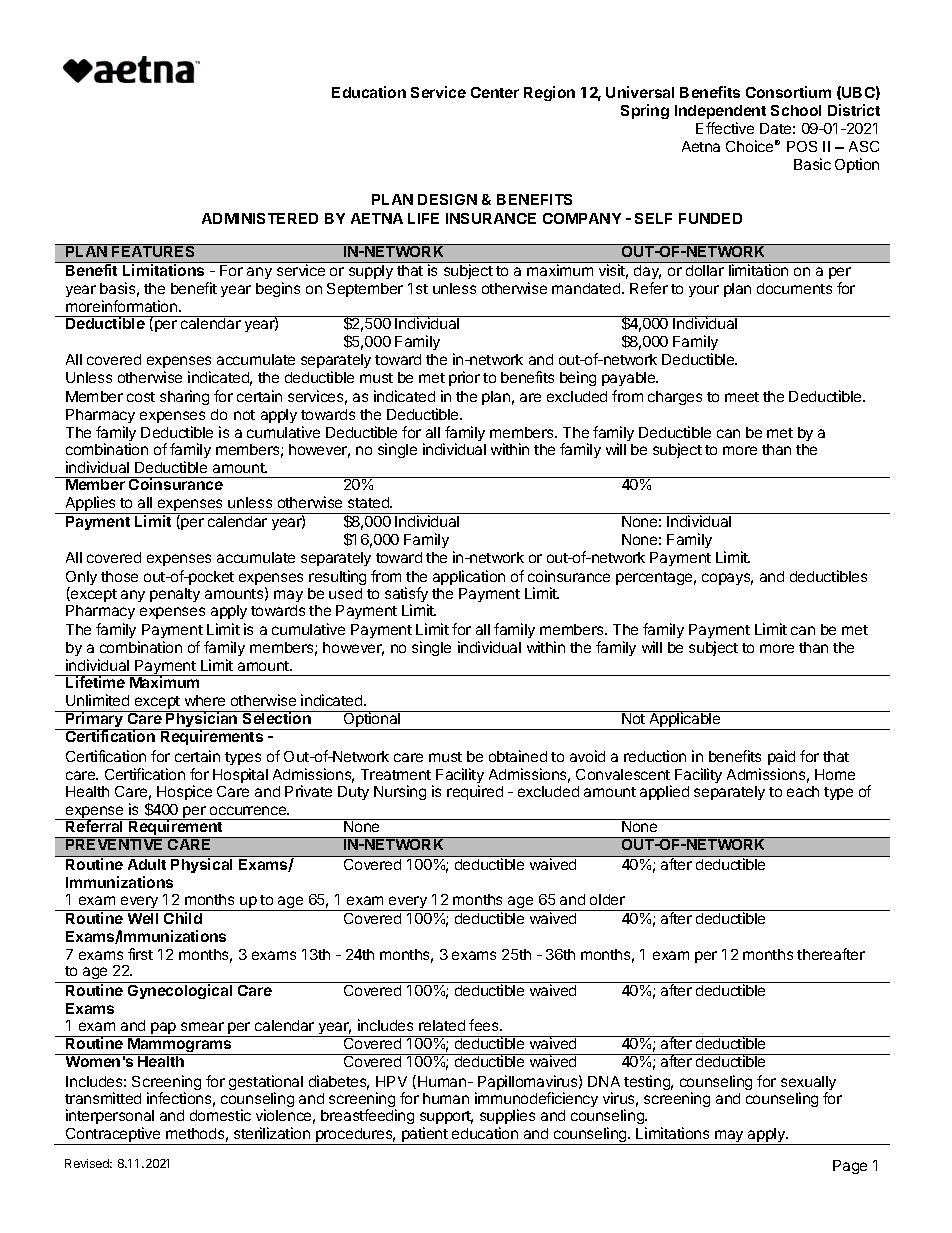  I want to click on application, so click(469, 577).
